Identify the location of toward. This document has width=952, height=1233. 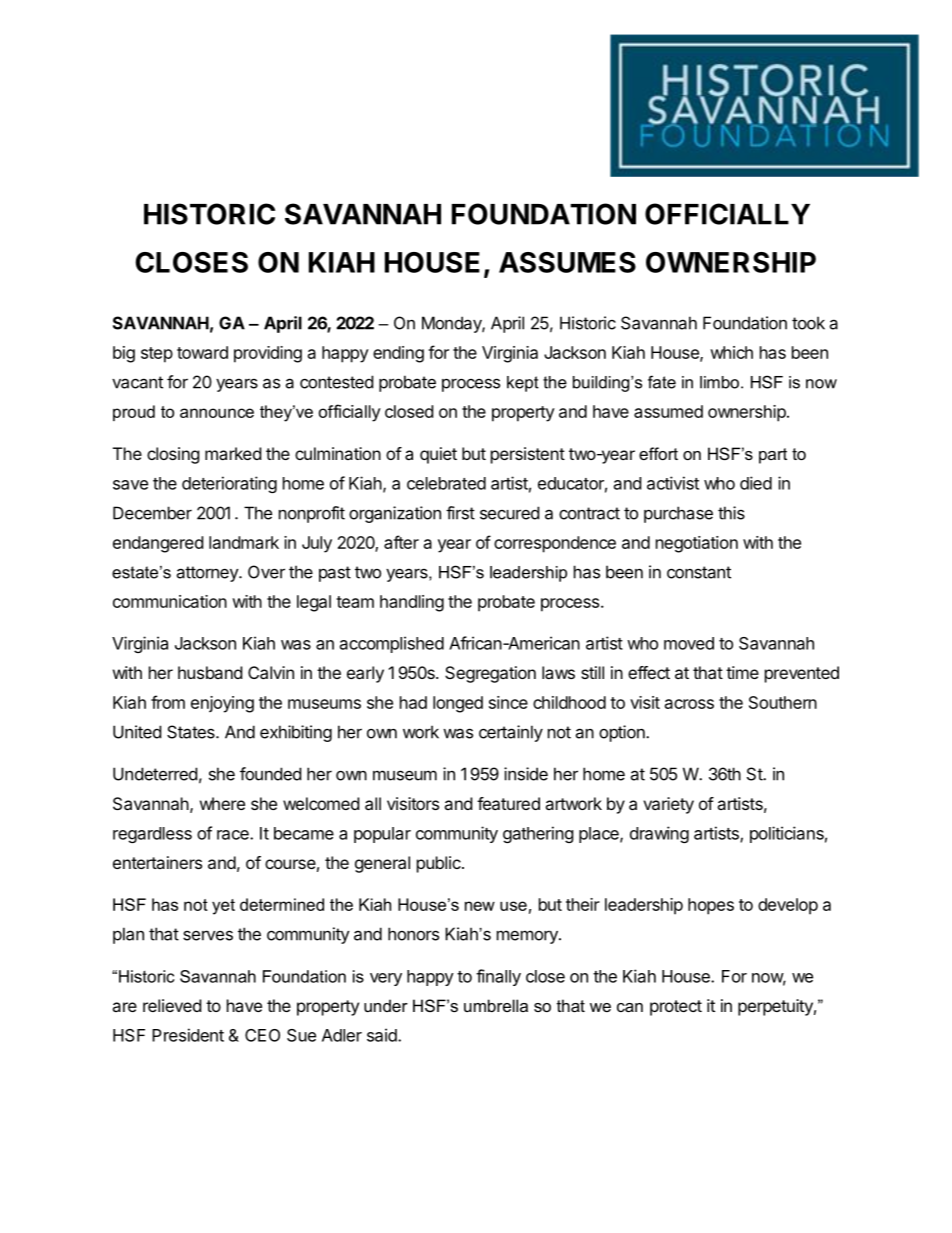
(202, 352).
